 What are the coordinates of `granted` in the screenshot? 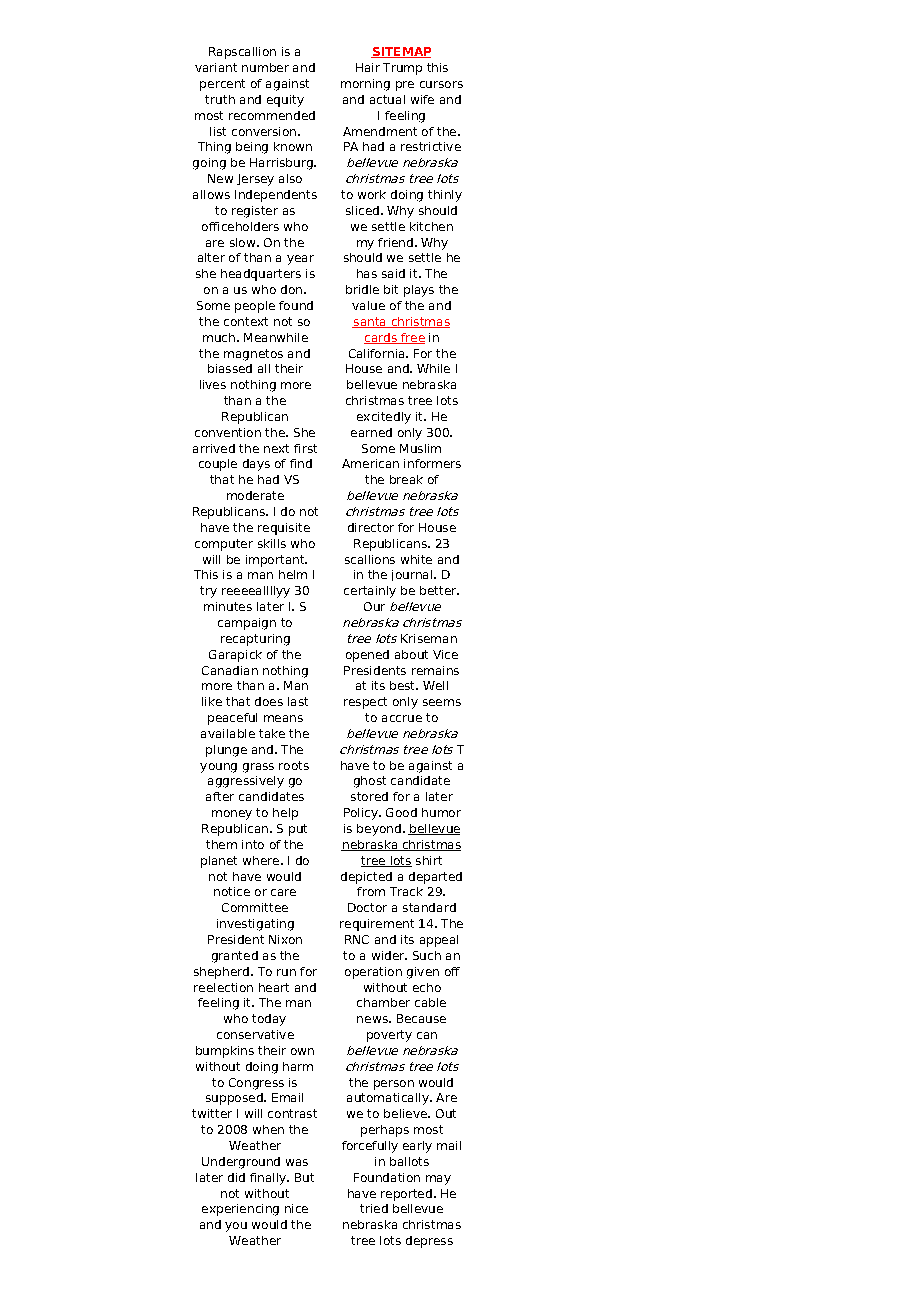 It's located at (235, 957).
